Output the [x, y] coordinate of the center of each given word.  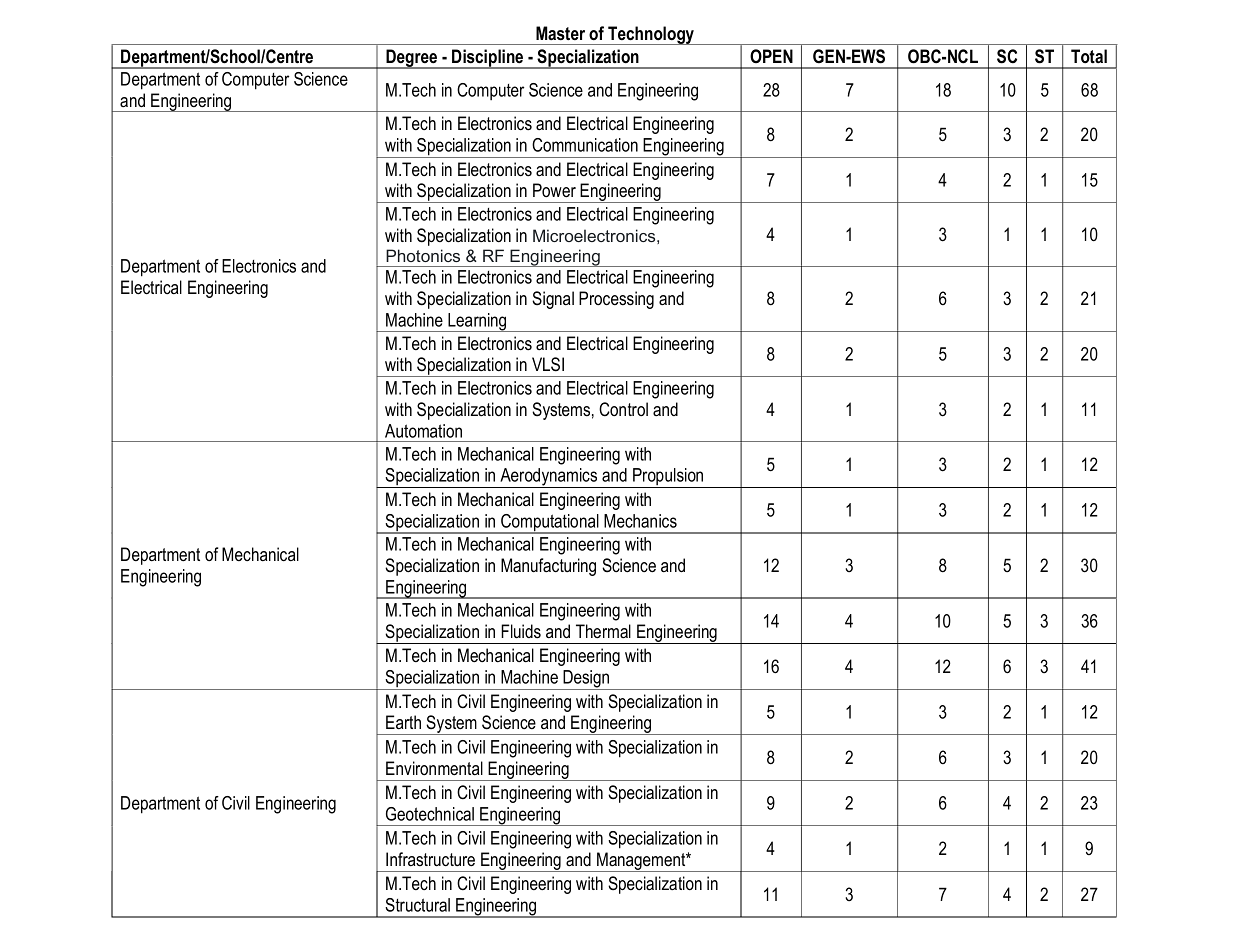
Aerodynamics [549, 478]
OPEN [771, 56]
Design [587, 680]
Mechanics [640, 521]
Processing [616, 300]
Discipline [488, 59]
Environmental [434, 768]
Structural [417, 905]
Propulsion [668, 478]
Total [1089, 56]
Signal [553, 300]
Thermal [603, 631]
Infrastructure [430, 859]
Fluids [521, 631]
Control [623, 409]
